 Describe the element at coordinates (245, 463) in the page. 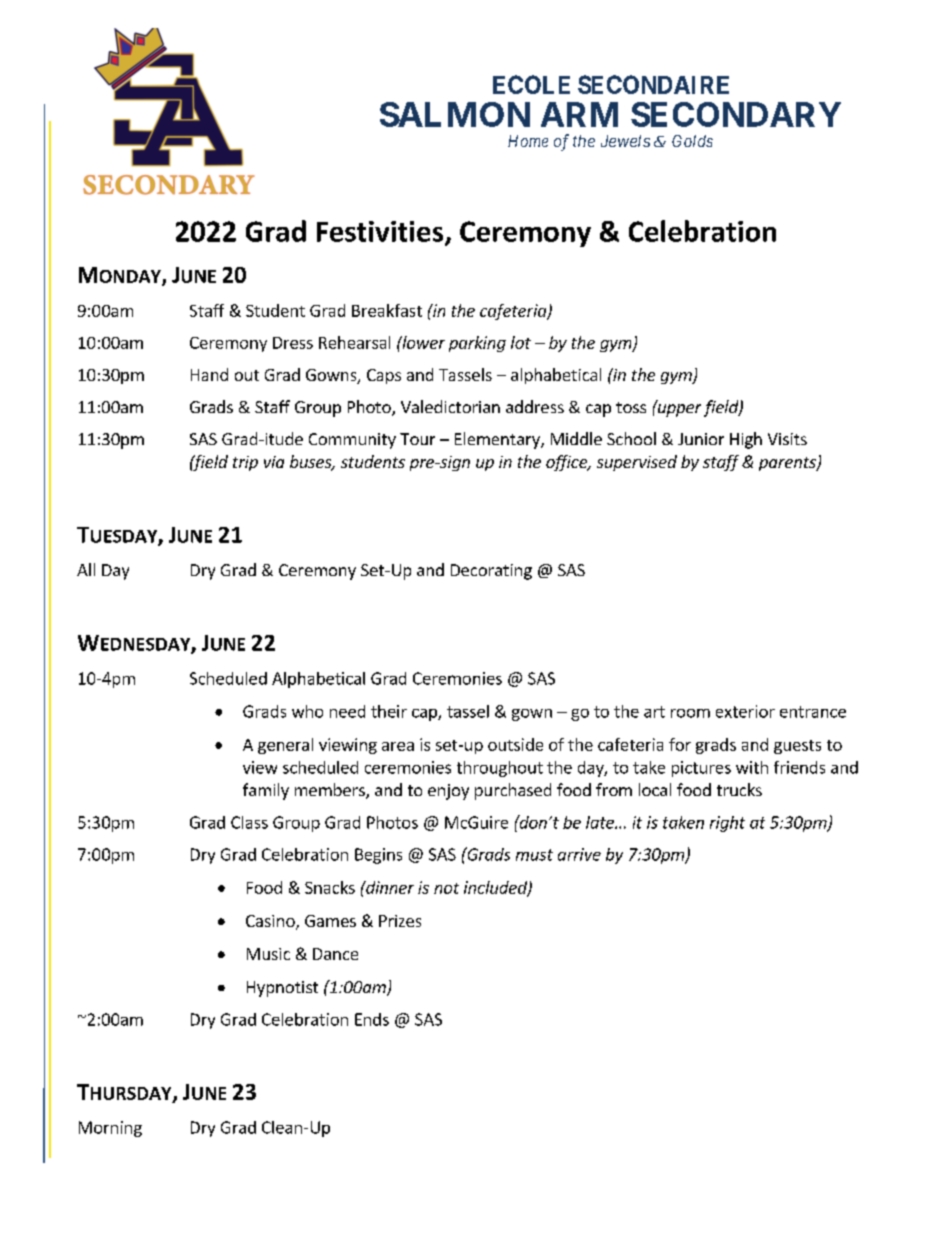

I see `trip` at that location.
